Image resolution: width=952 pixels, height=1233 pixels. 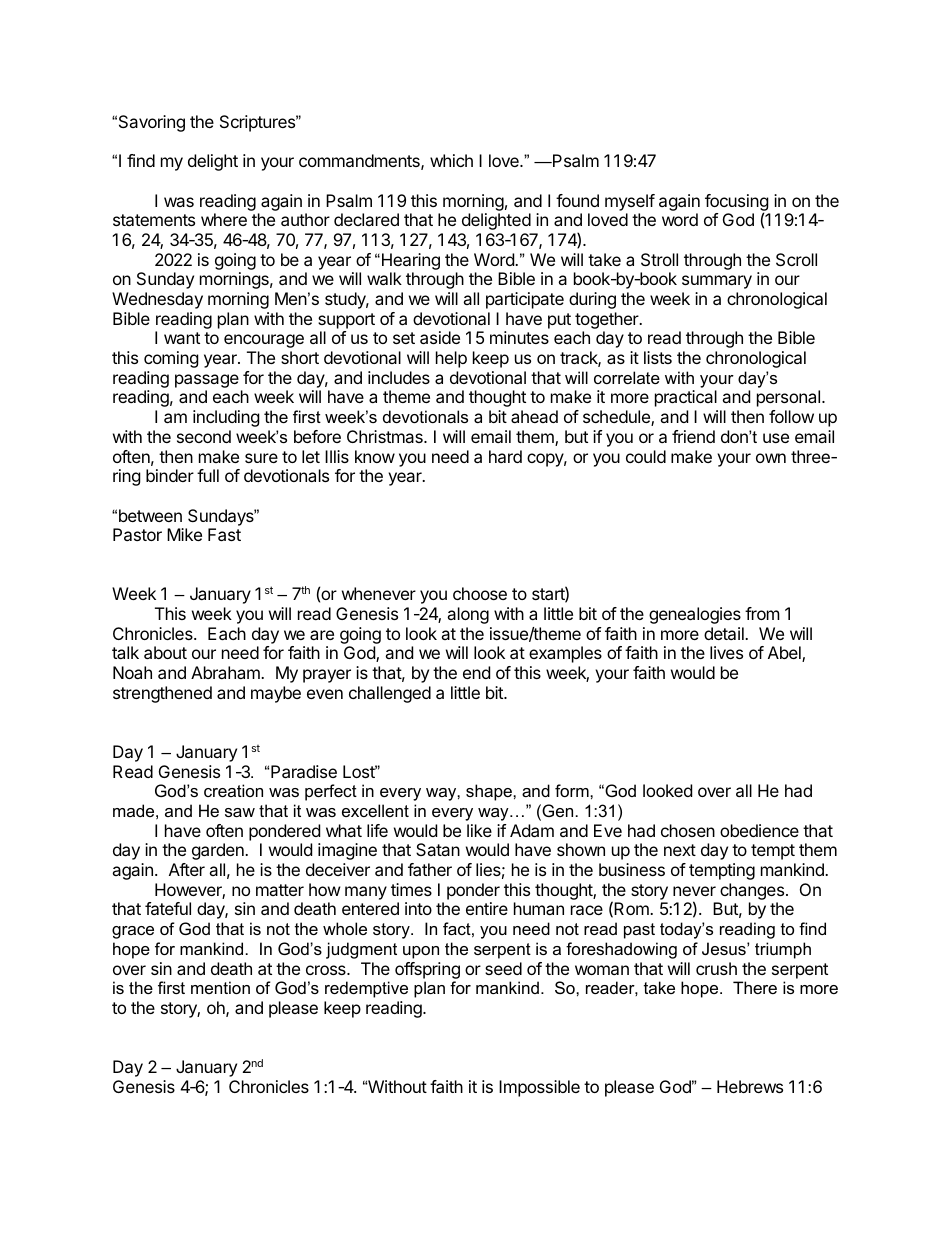 I want to click on Hebrews, so click(x=750, y=1086).
